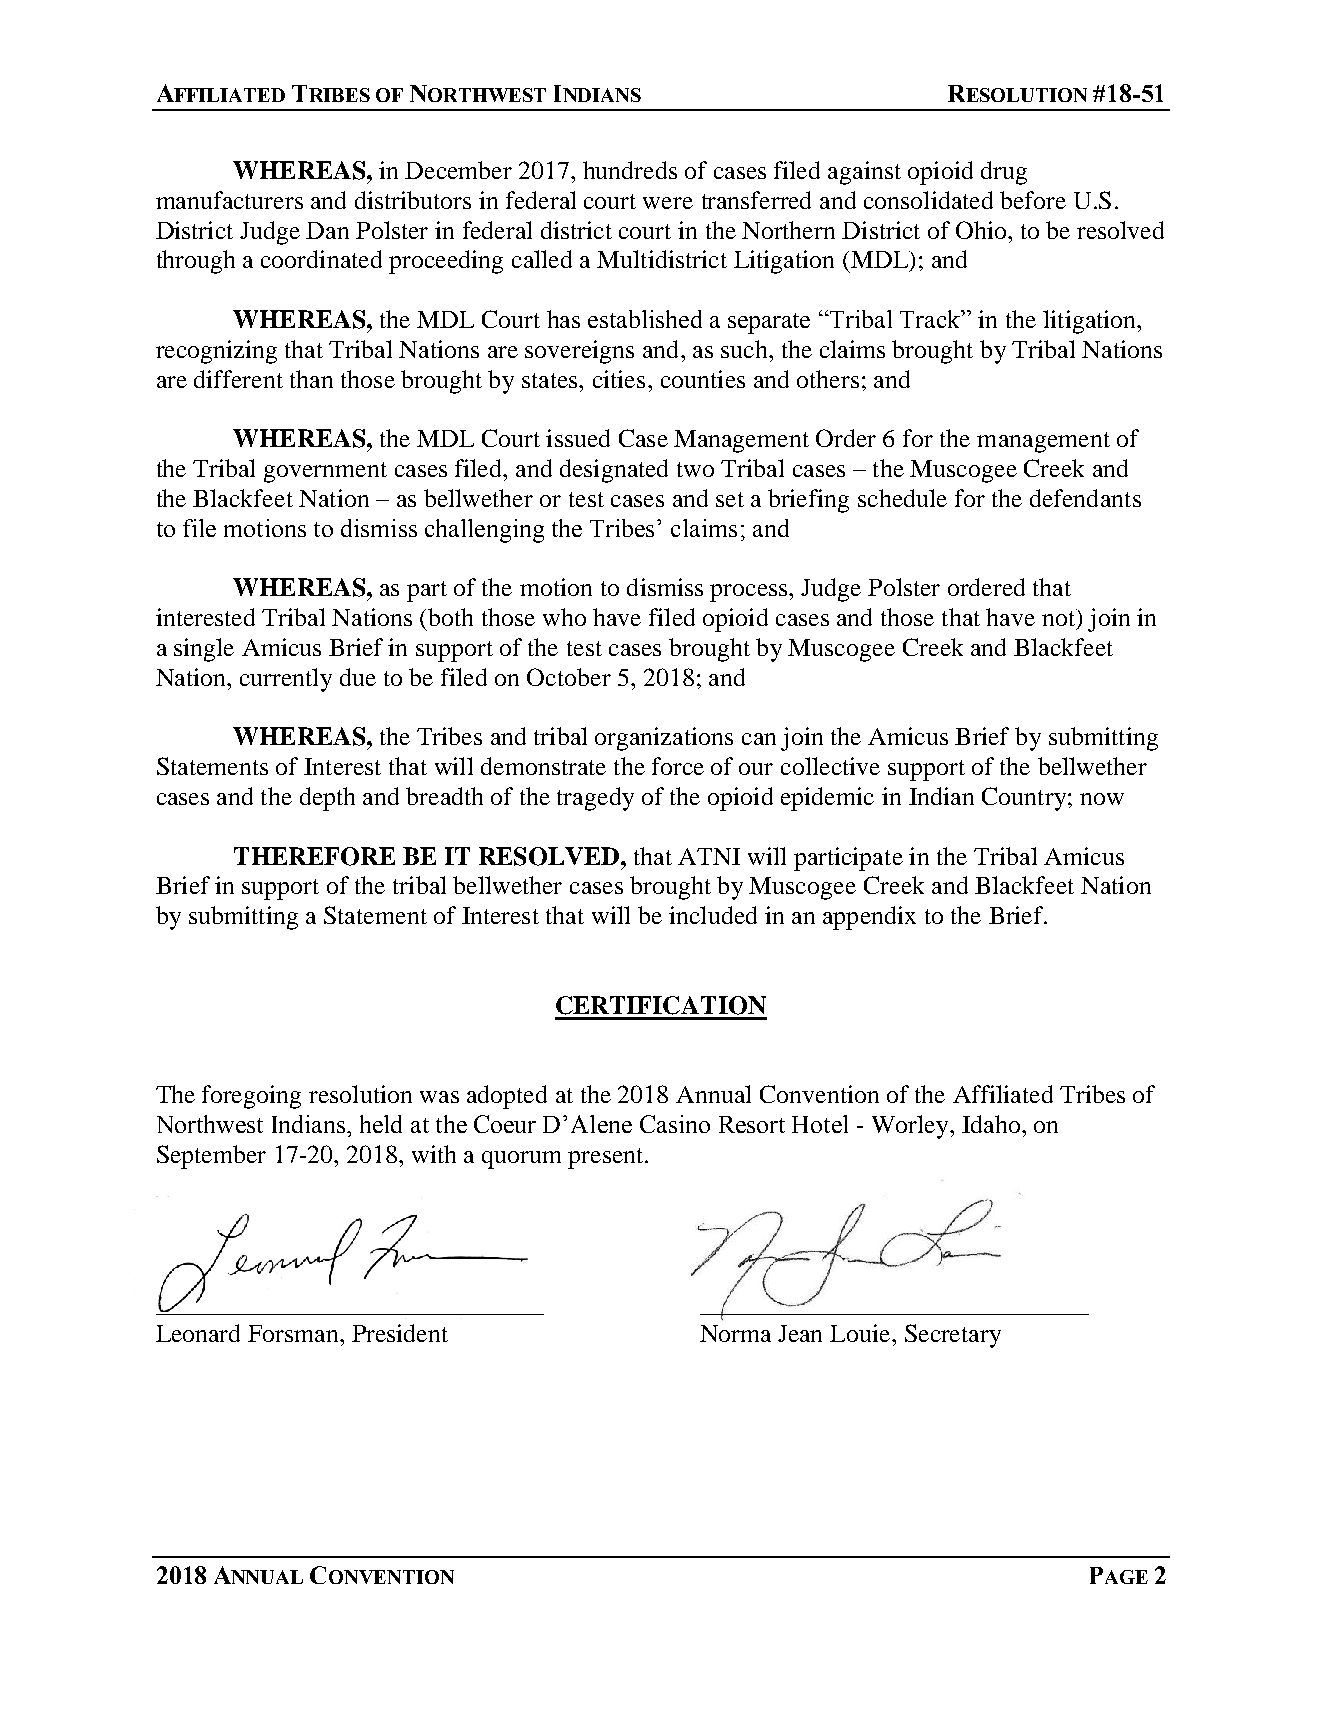  Describe the element at coordinates (327, 799) in the image. I see `depth` at that location.
